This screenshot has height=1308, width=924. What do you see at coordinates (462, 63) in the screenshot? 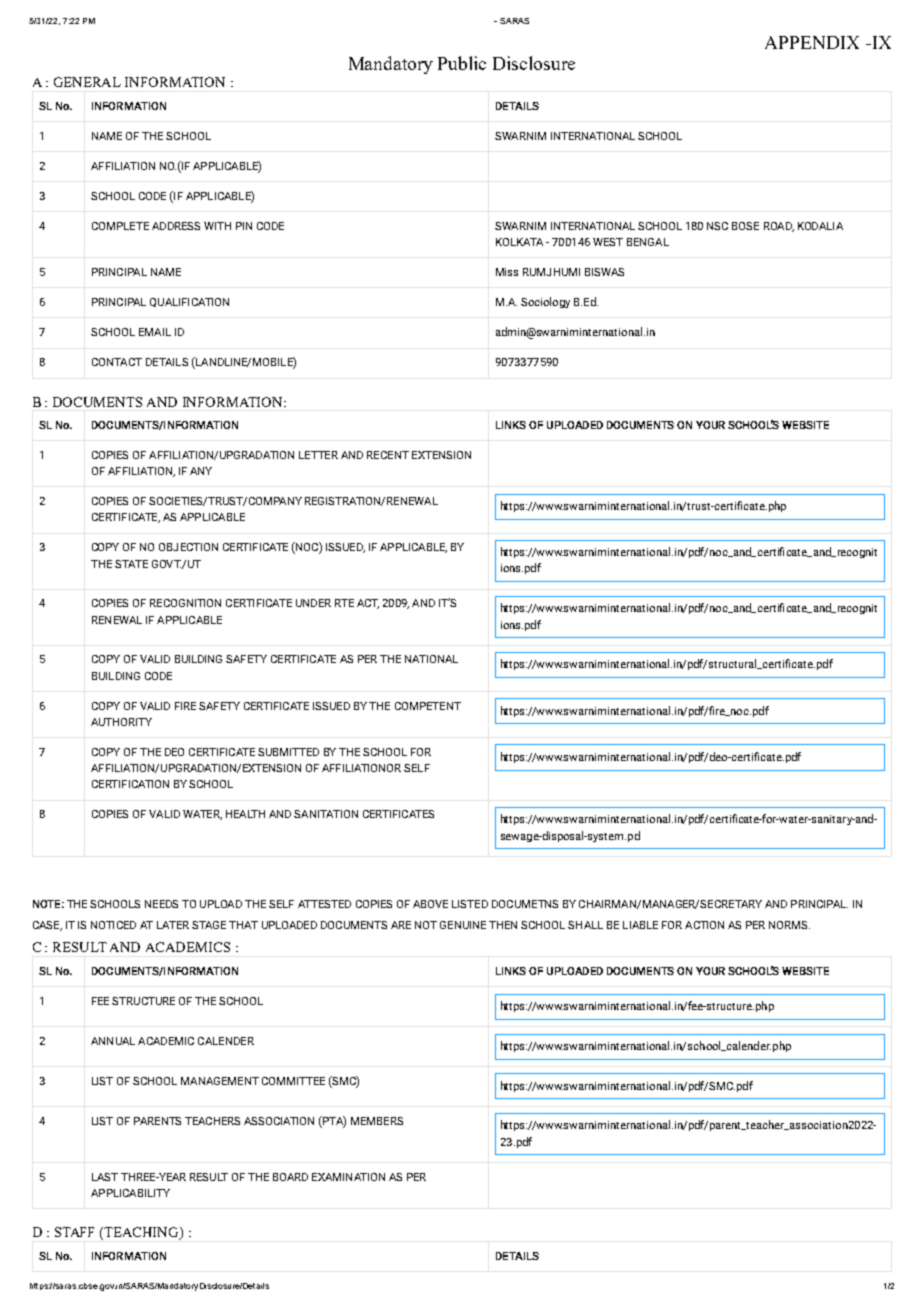
I see `Public` at bounding box center [462, 63].
